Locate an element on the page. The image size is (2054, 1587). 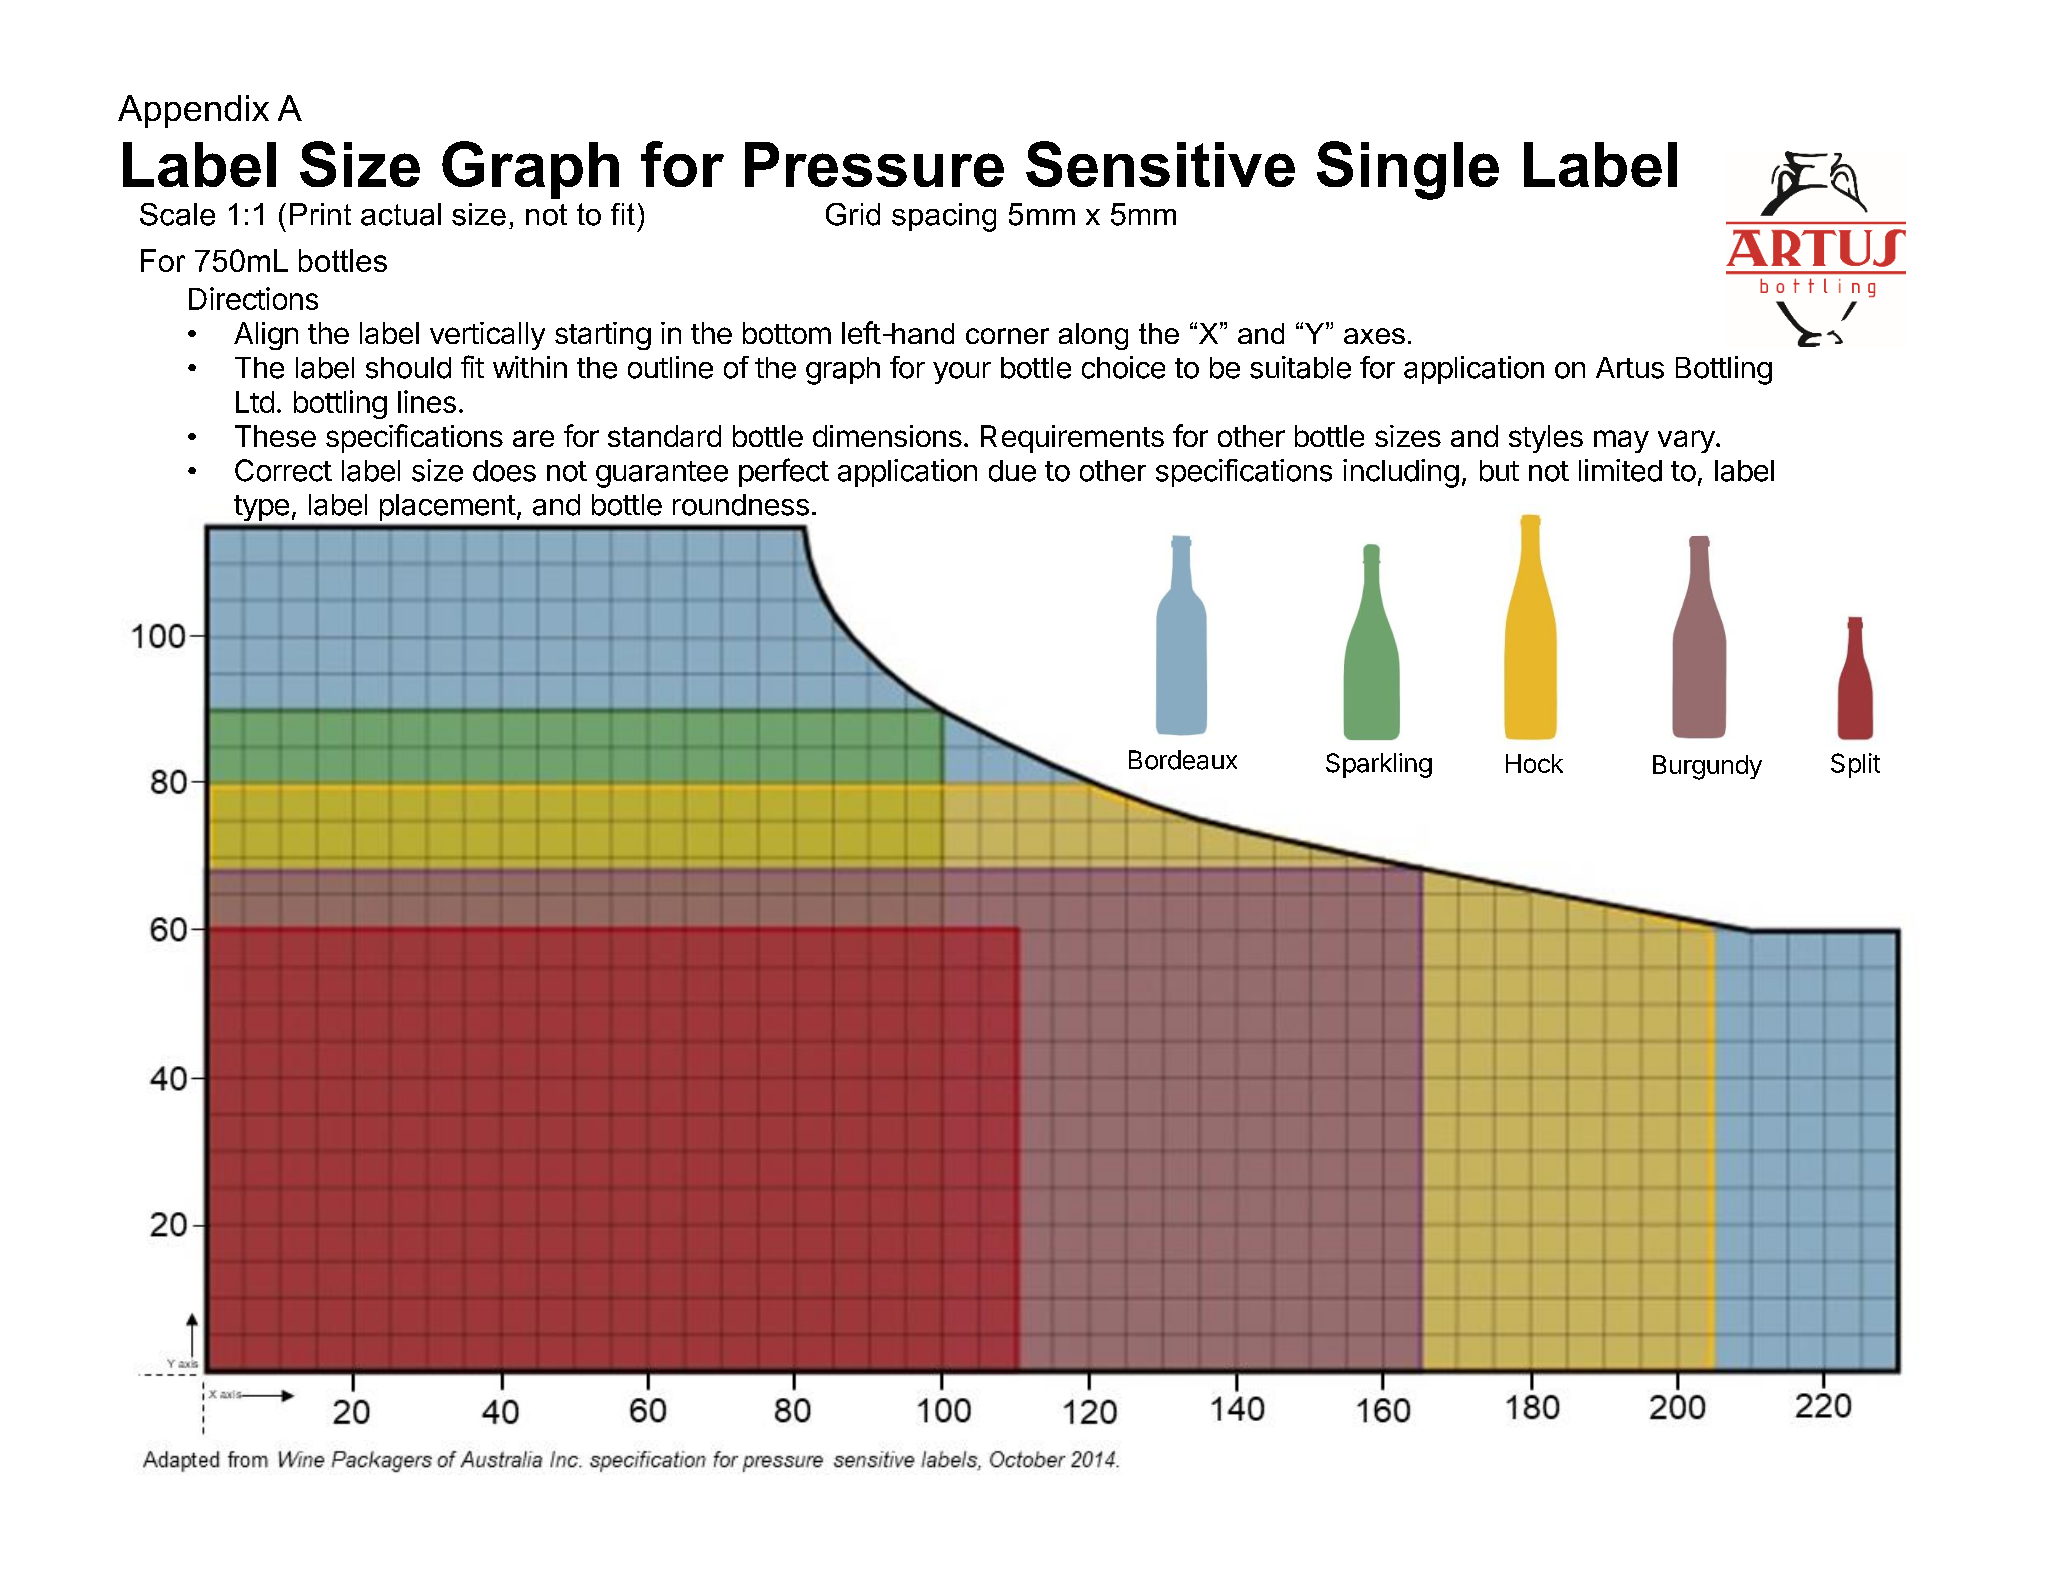
Sparkling is located at coordinates (1379, 765).
